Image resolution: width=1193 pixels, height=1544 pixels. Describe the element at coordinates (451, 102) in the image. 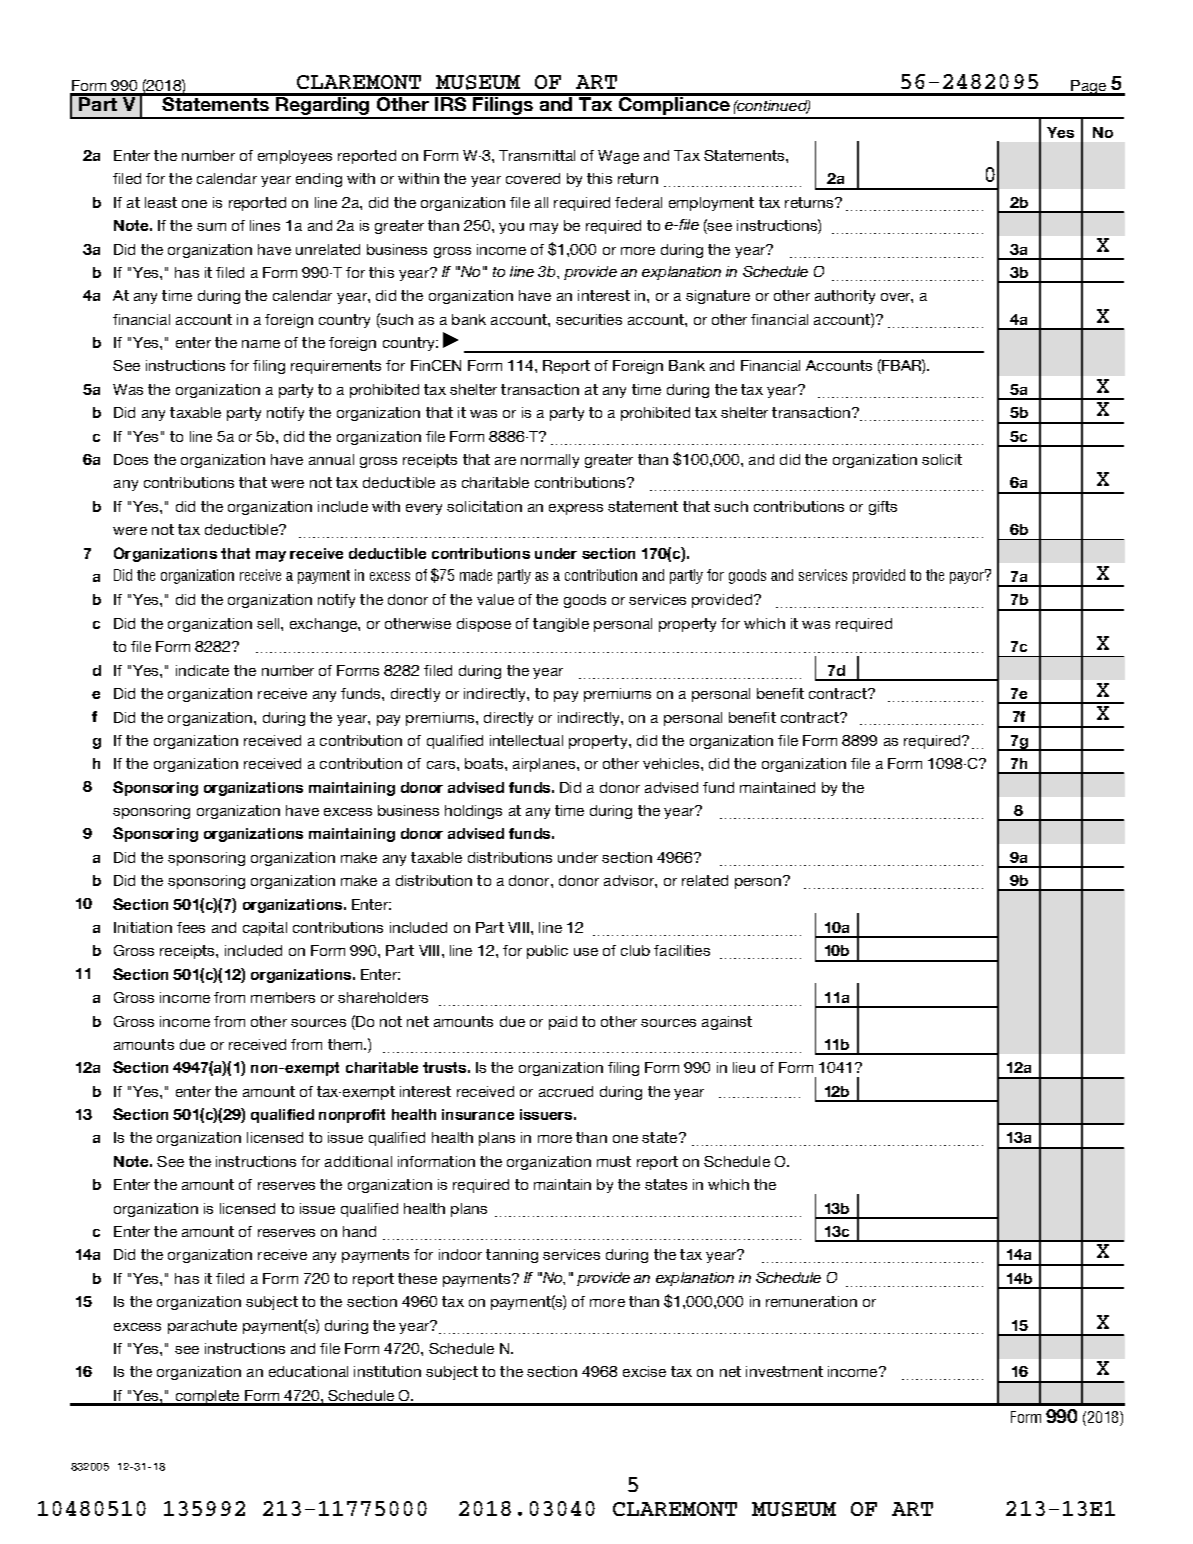

I see `IRS` at that location.
